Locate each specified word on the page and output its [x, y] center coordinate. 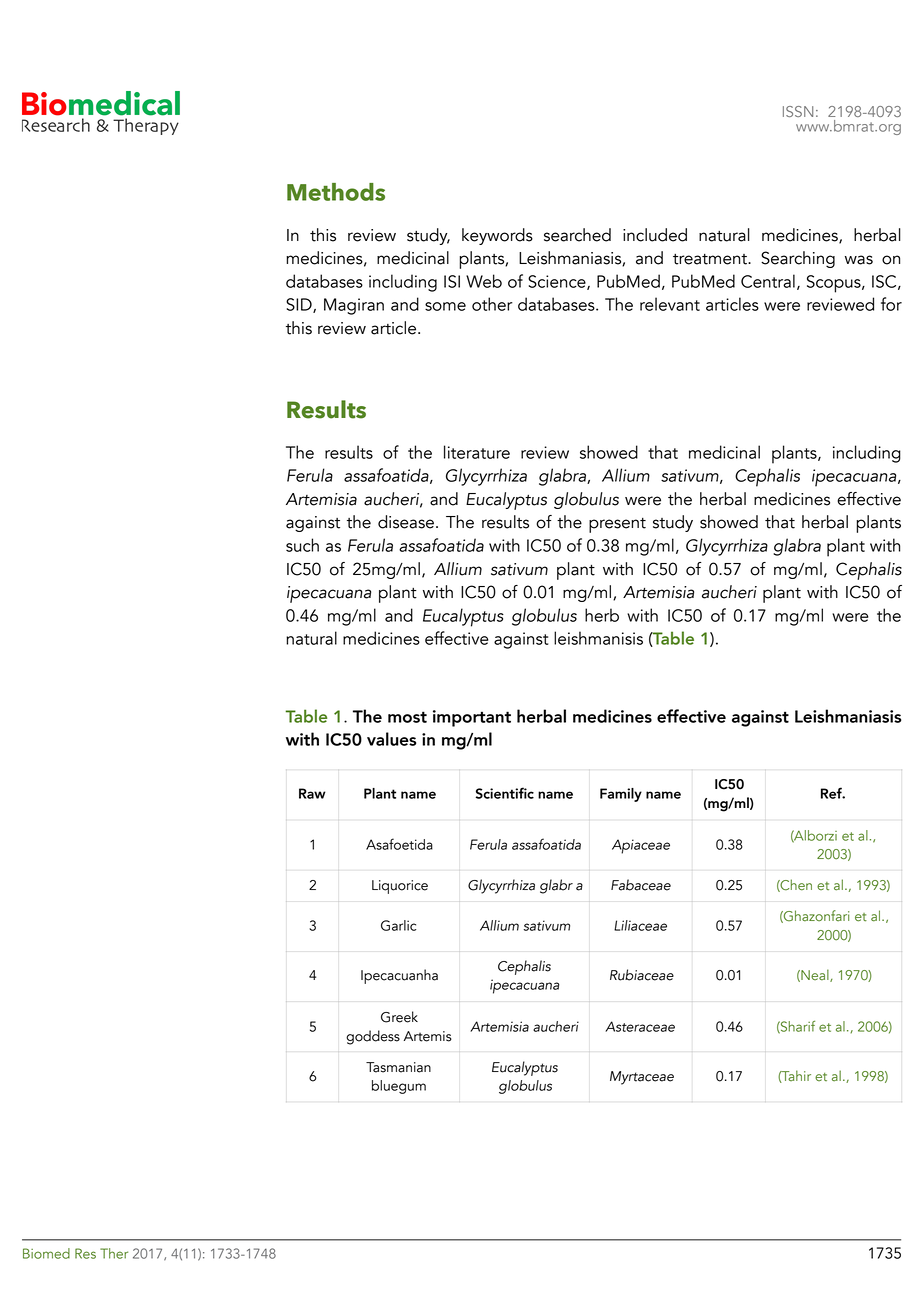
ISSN [798, 111]
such [302, 545]
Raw [312, 793]
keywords [497, 236]
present [617, 525]
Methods [336, 192]
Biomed [46, 1253]
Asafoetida [399, 844]
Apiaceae [641, 846]
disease [406, 522]
